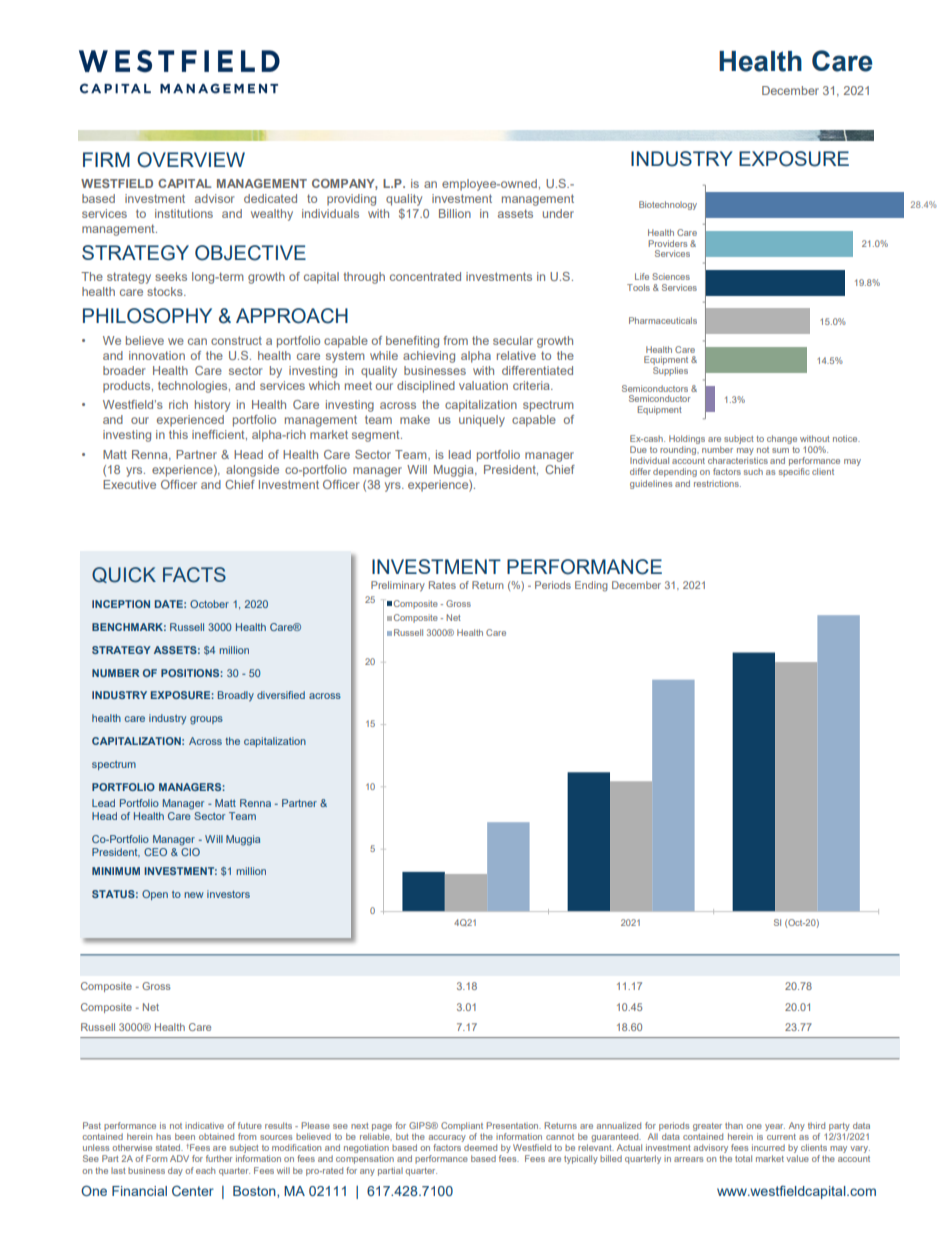  What do you see at coordinates (178, 434) in the screenshot?
I see `this` at bounding box center [178, 434].
